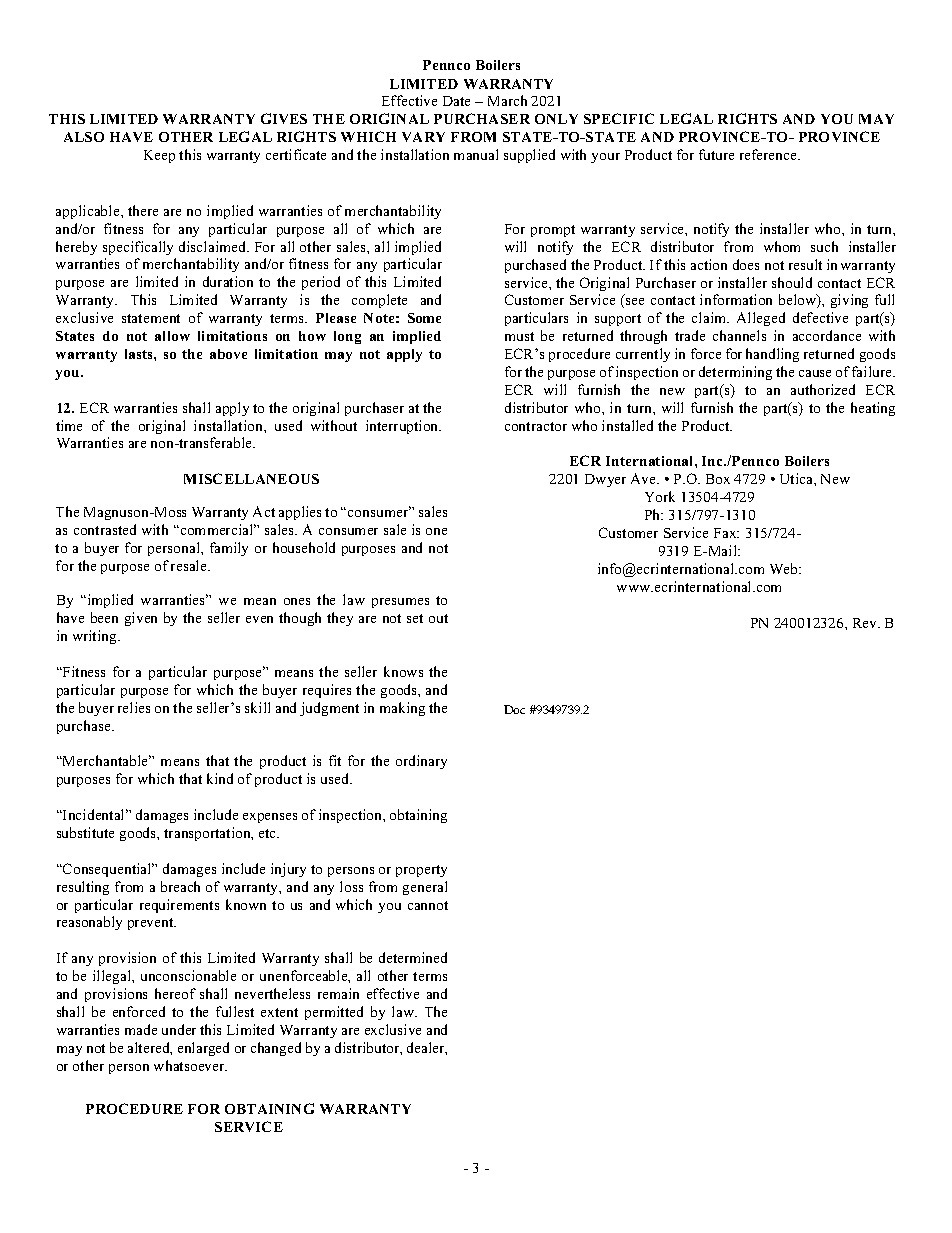  What do you see at coordinates (172, 336) in the document?
I see `allow` at bounding box center [172, 336].
